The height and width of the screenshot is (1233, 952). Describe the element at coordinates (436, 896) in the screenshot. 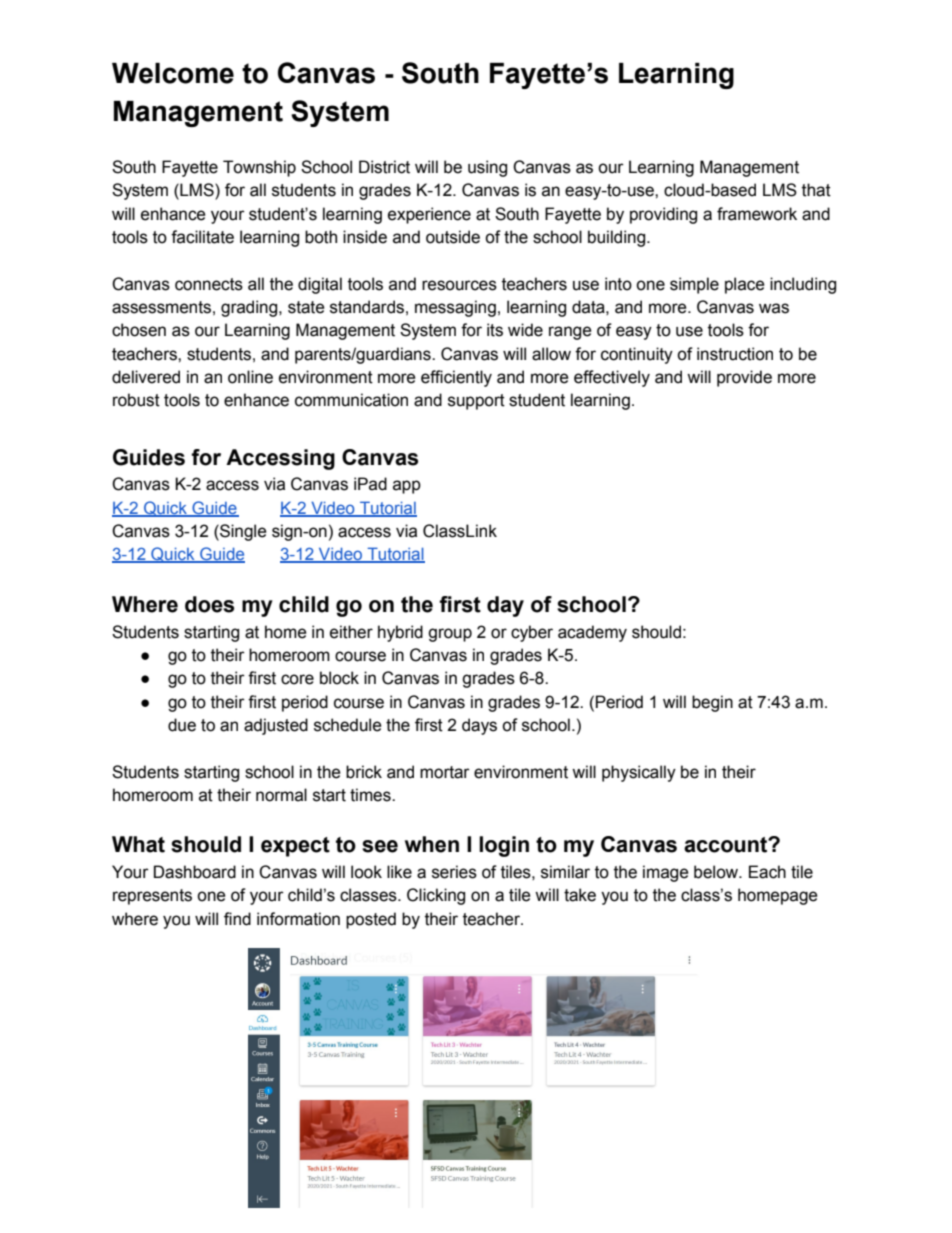

I see `Clicking` at that location.
